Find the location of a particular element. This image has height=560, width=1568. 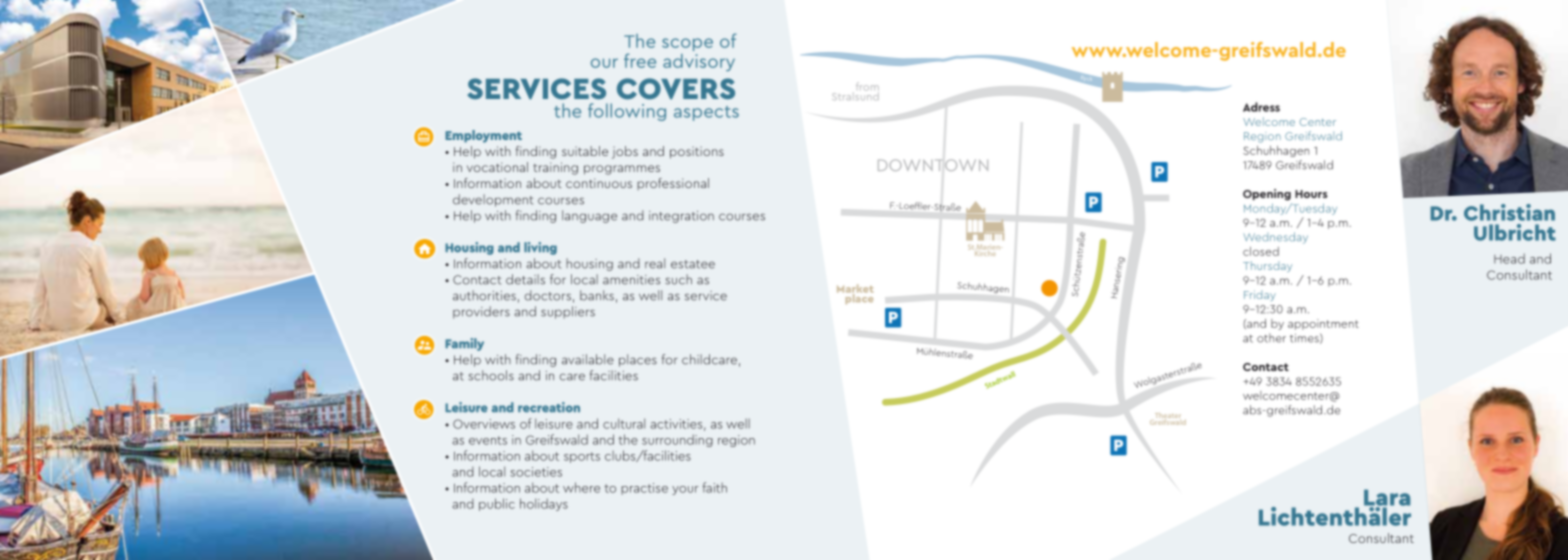

other is located at coordinates (1271, 338).
